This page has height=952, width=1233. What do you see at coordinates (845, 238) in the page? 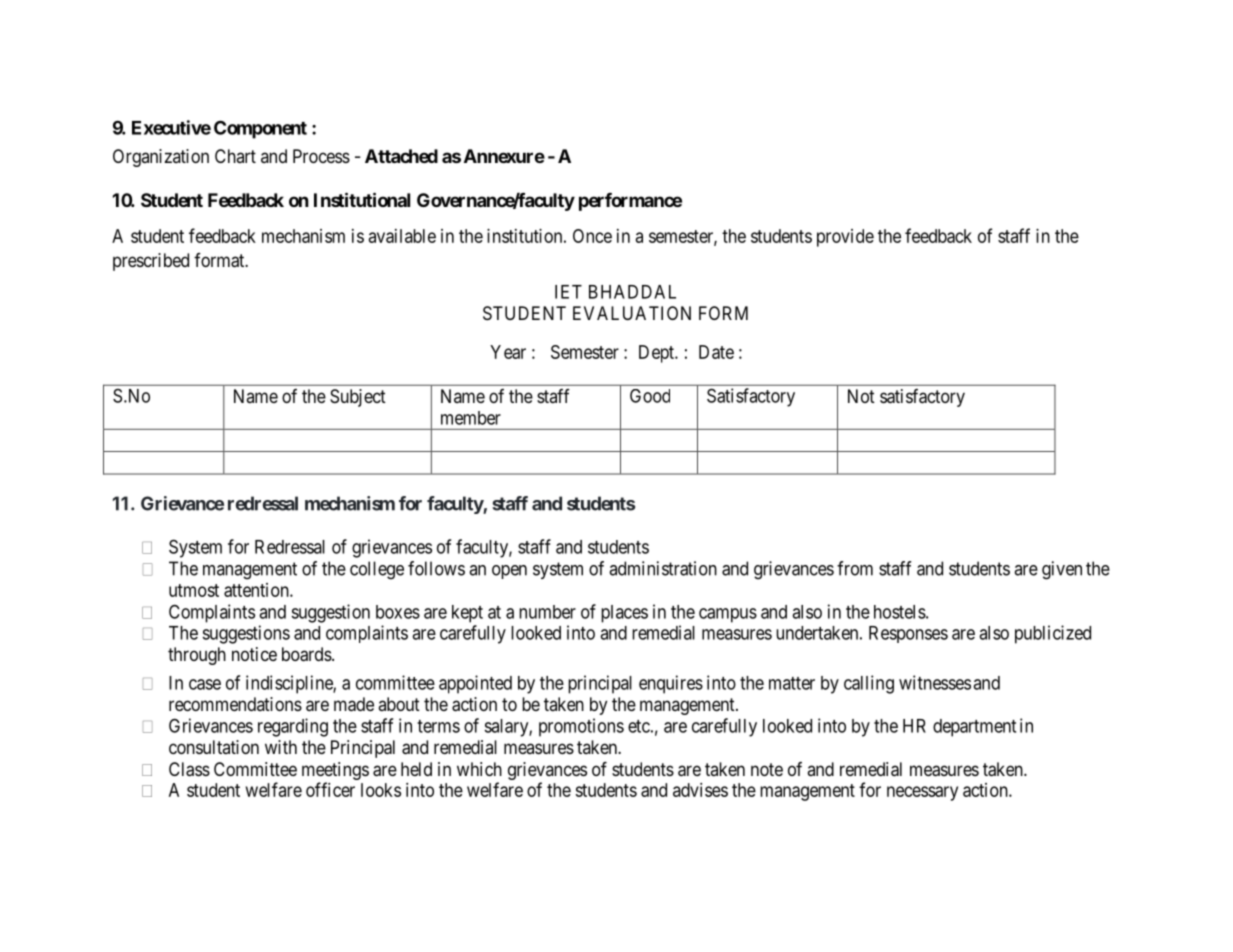
I see `provide` at bounding box center [845, 238].
